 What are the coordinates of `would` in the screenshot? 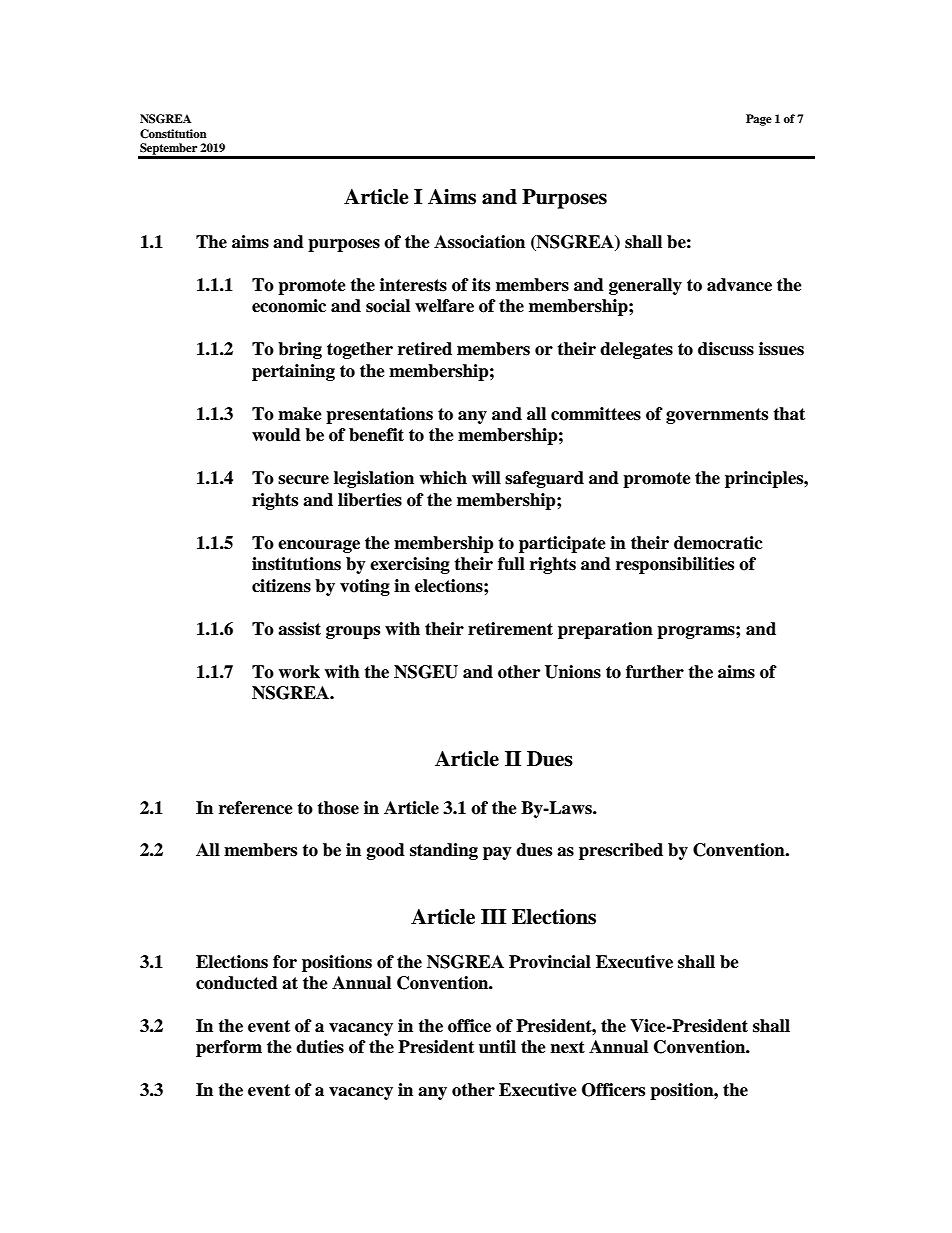 It's located at (276, 435).
